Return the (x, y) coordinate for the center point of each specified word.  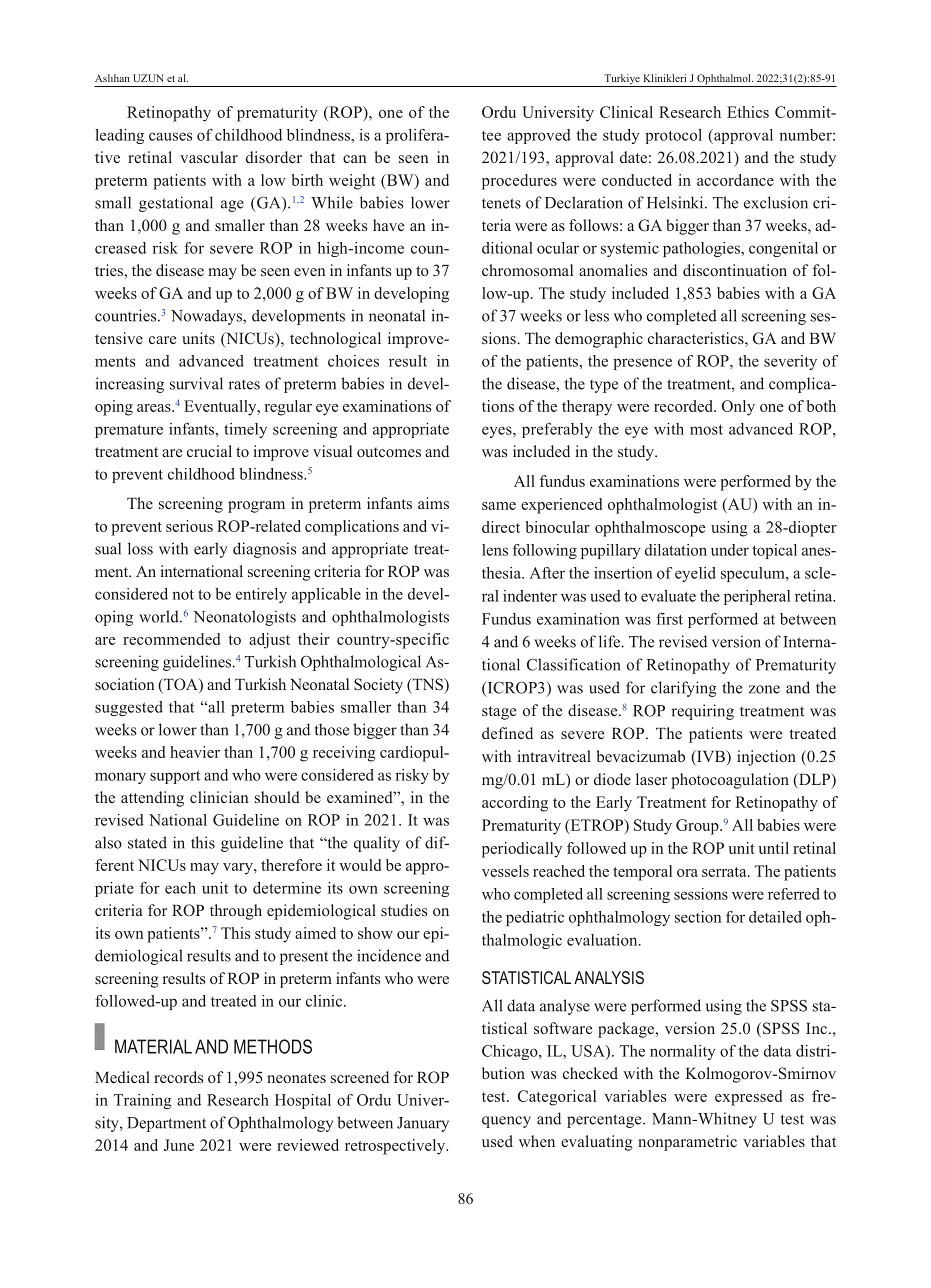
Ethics (748, 112)
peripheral (757, 597)
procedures (519, 182)
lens (495, 550)
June (179, 1145)
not (183, 594)
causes (170, 136)
